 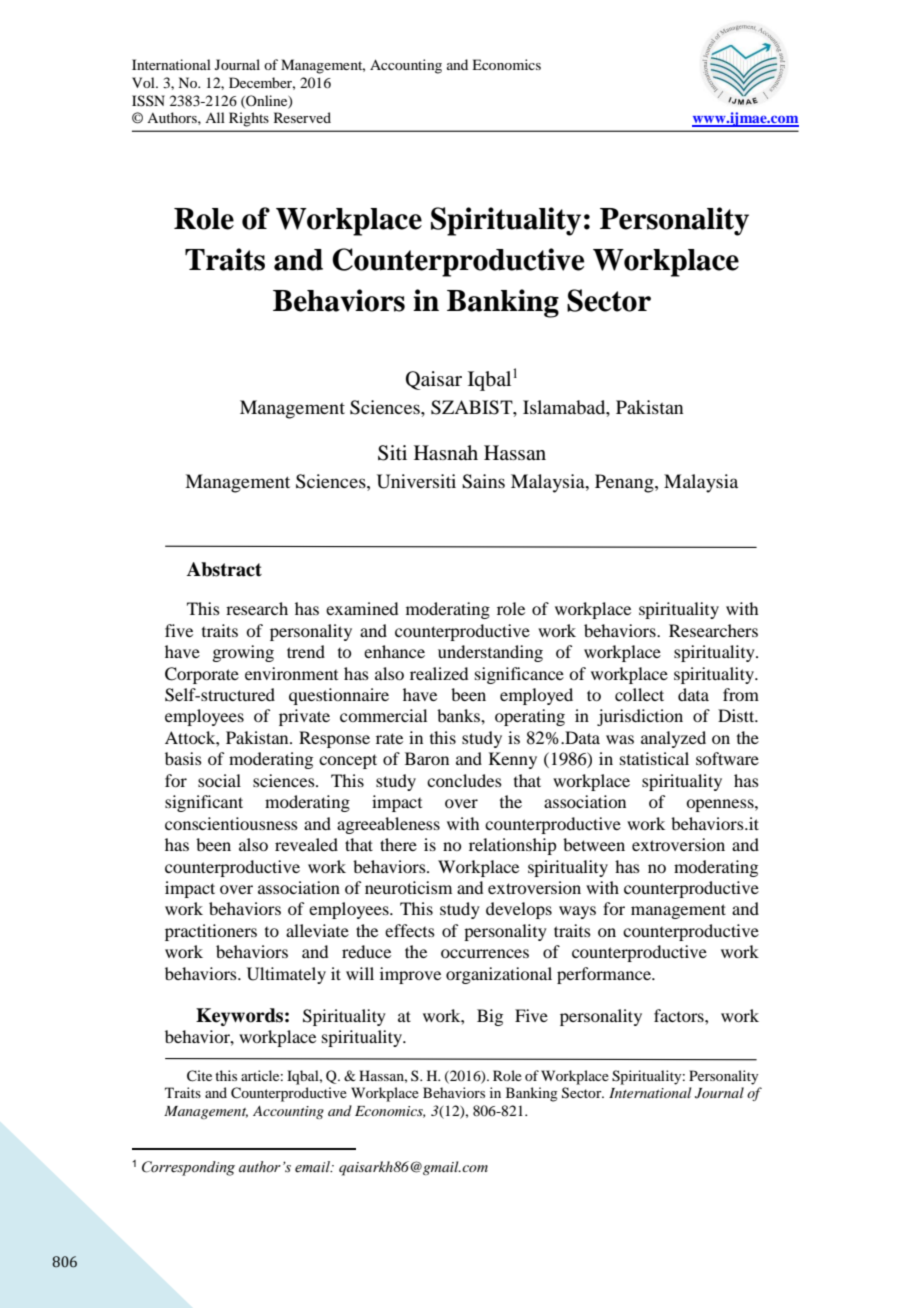 What do you see at coordinates (313, 1167) in the document?
I see `email` at bounding box center [313, 1167].
